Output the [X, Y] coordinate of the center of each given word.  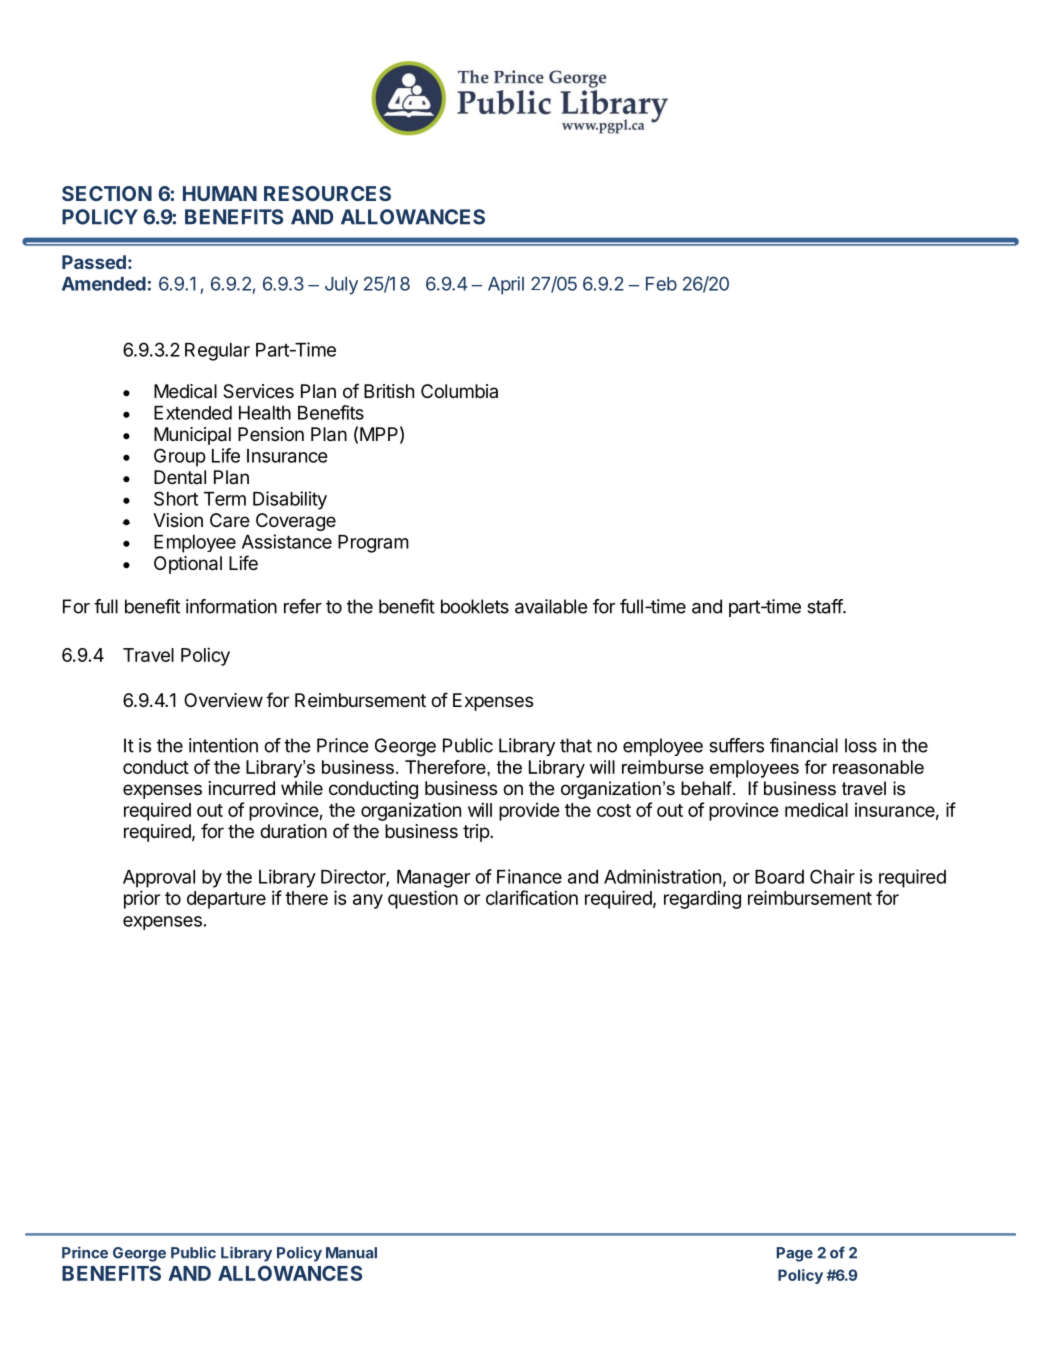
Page [795, 1254]
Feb [661, 284]
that [576, 745]
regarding [702, 899]
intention [223, 745]
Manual [351, 1253]
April [506, 285]
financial [804, 745]
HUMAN [220, 193]
